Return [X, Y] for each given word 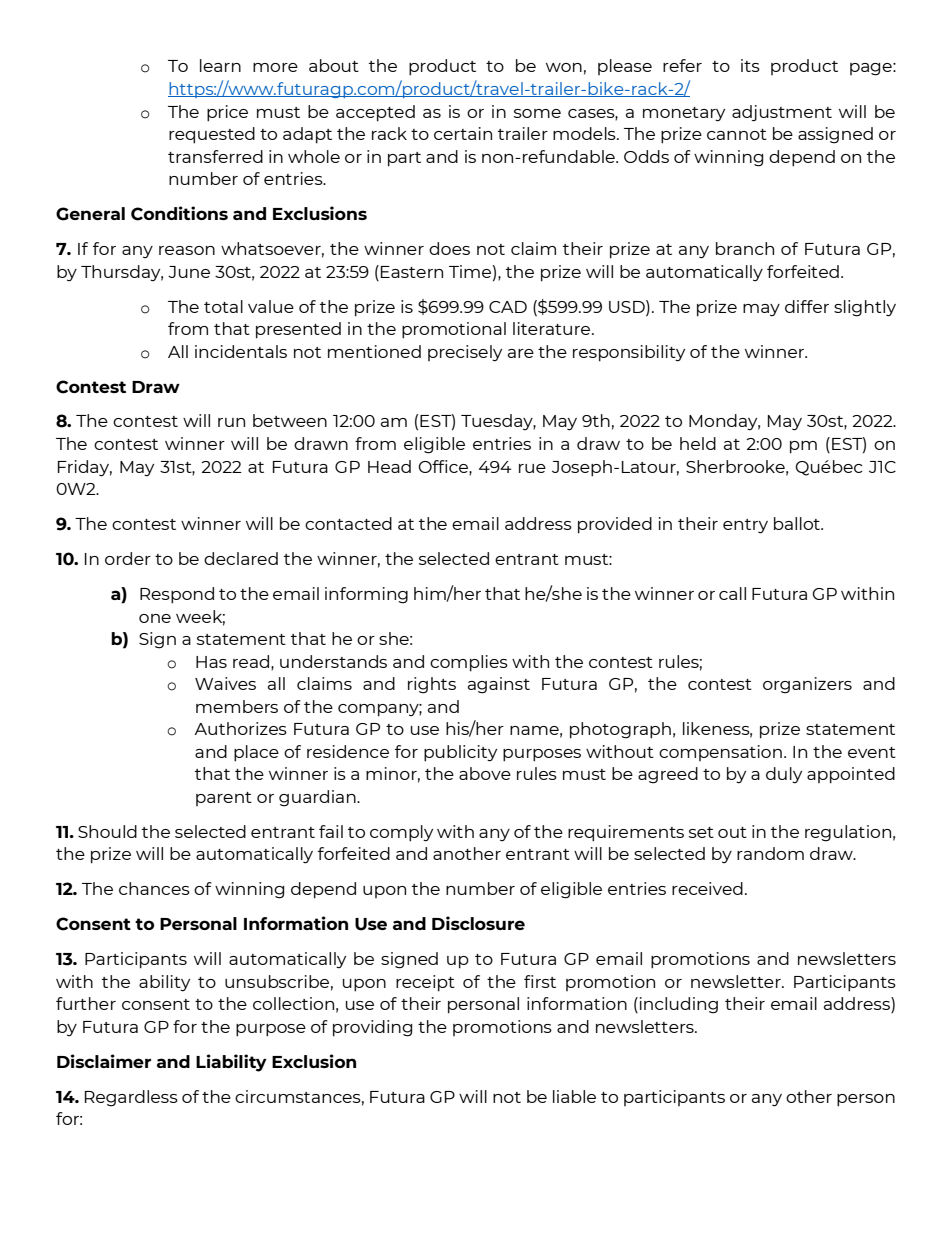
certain [463, 133]
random [770, 853]
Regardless [131, 1098]
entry [745, 526]
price [227, 113]
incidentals [241, 351]
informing [366, 595]
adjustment [782, 113]
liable [574, 1096]
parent [224, 799]
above [485, 773]
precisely [465, 353]
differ [807, 306]
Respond [177, 595]
